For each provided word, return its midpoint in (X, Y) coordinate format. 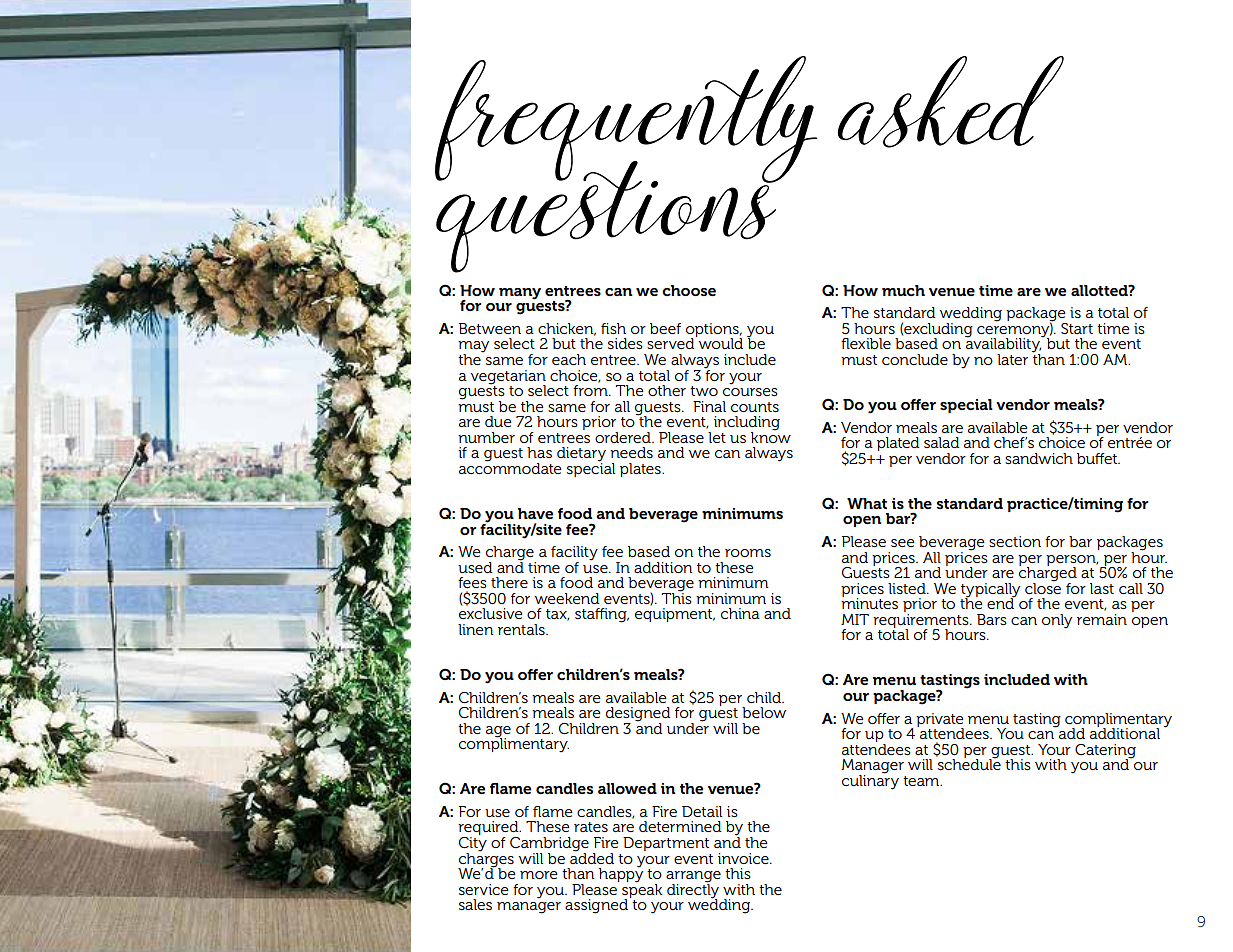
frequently (626, 120)
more (539, 875)
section (1015, 541)
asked (951, 102)
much (903, 290)
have (535, 513)
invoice (744, 858)
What (867, 503)
